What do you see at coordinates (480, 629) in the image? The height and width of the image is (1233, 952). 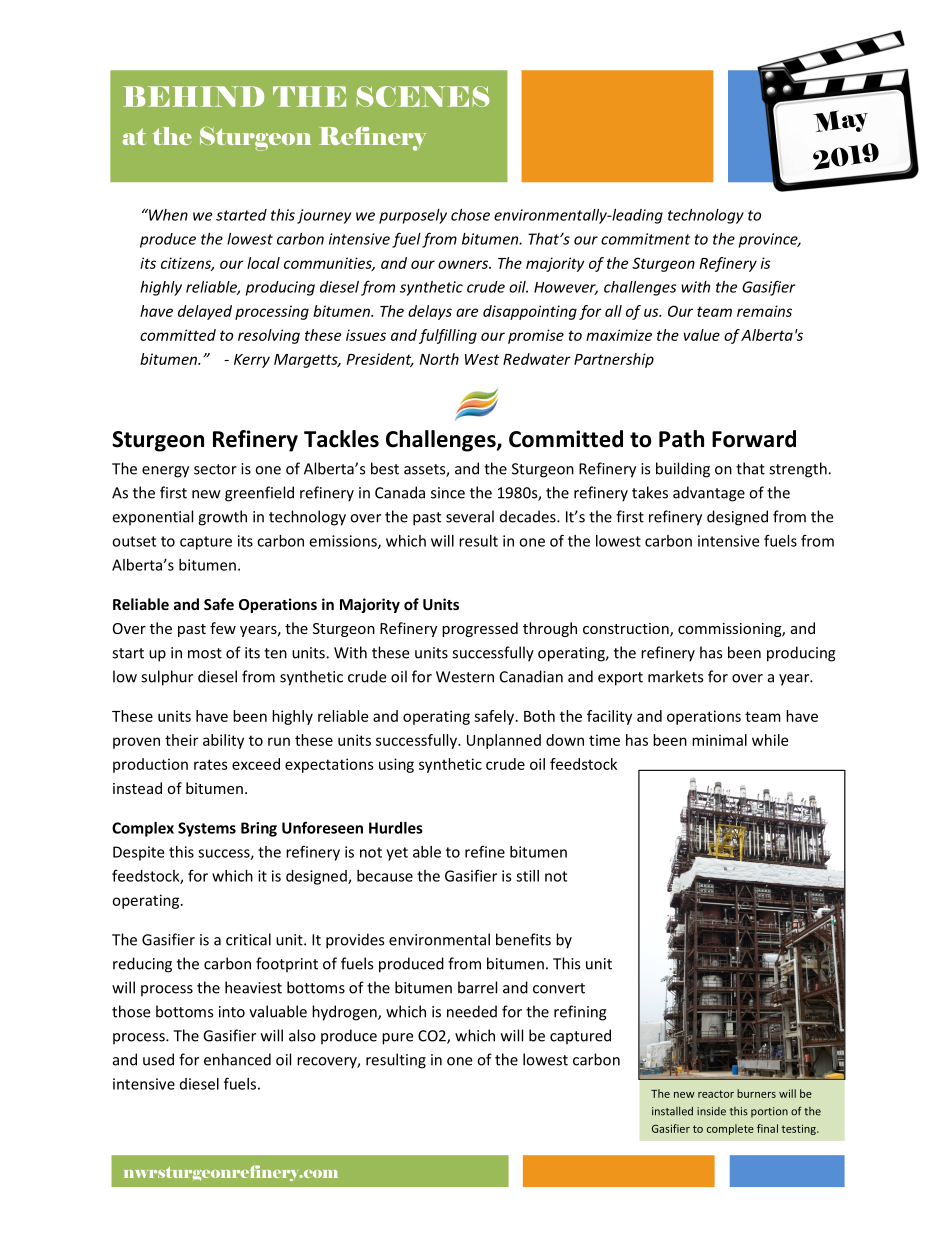 I see `progressed` at bounding box center [480, 629].
